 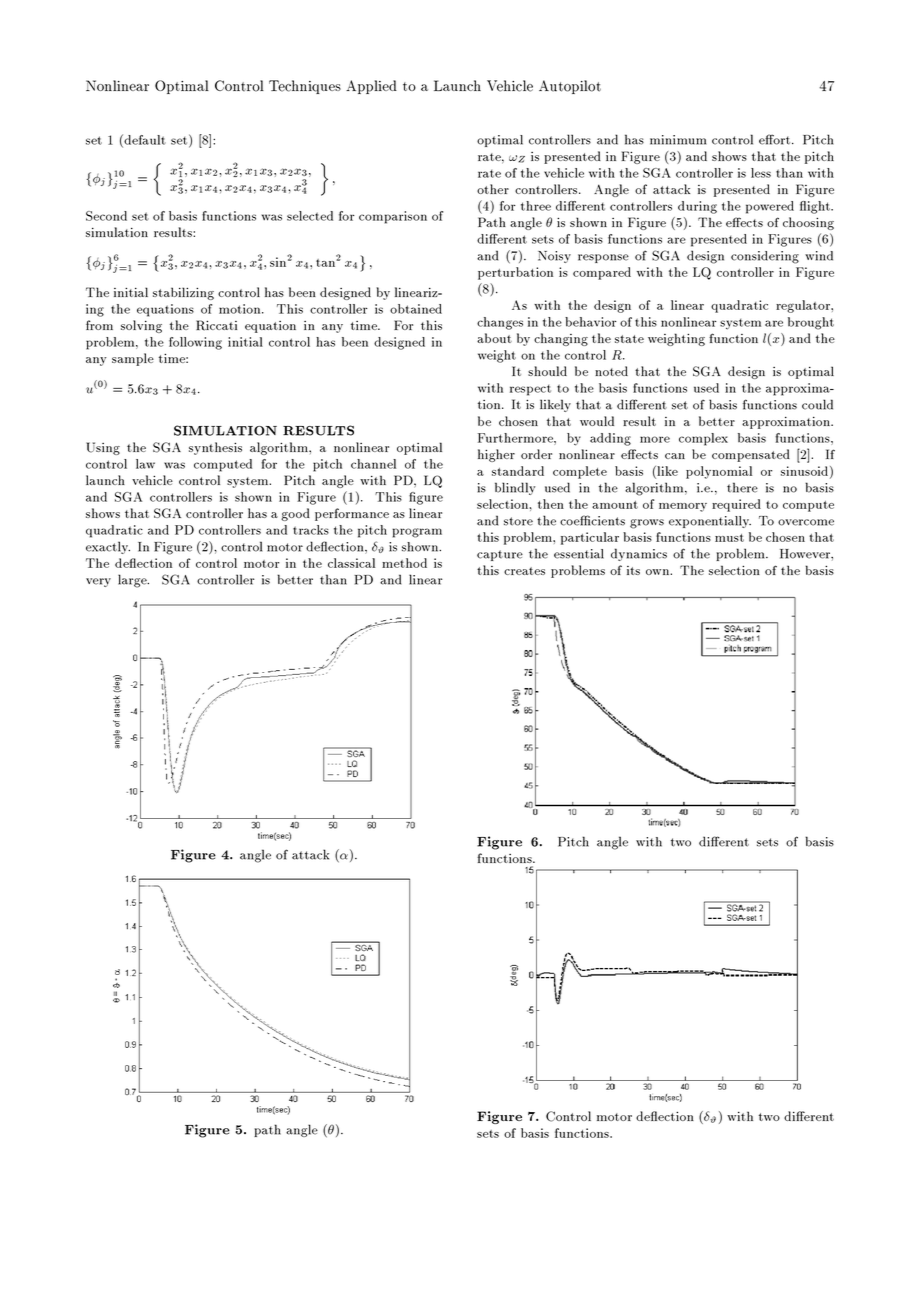 What do you see at coordinates (305, 87) in the screenshot?
I see `Techniques` at bounding box center [305, 87].
